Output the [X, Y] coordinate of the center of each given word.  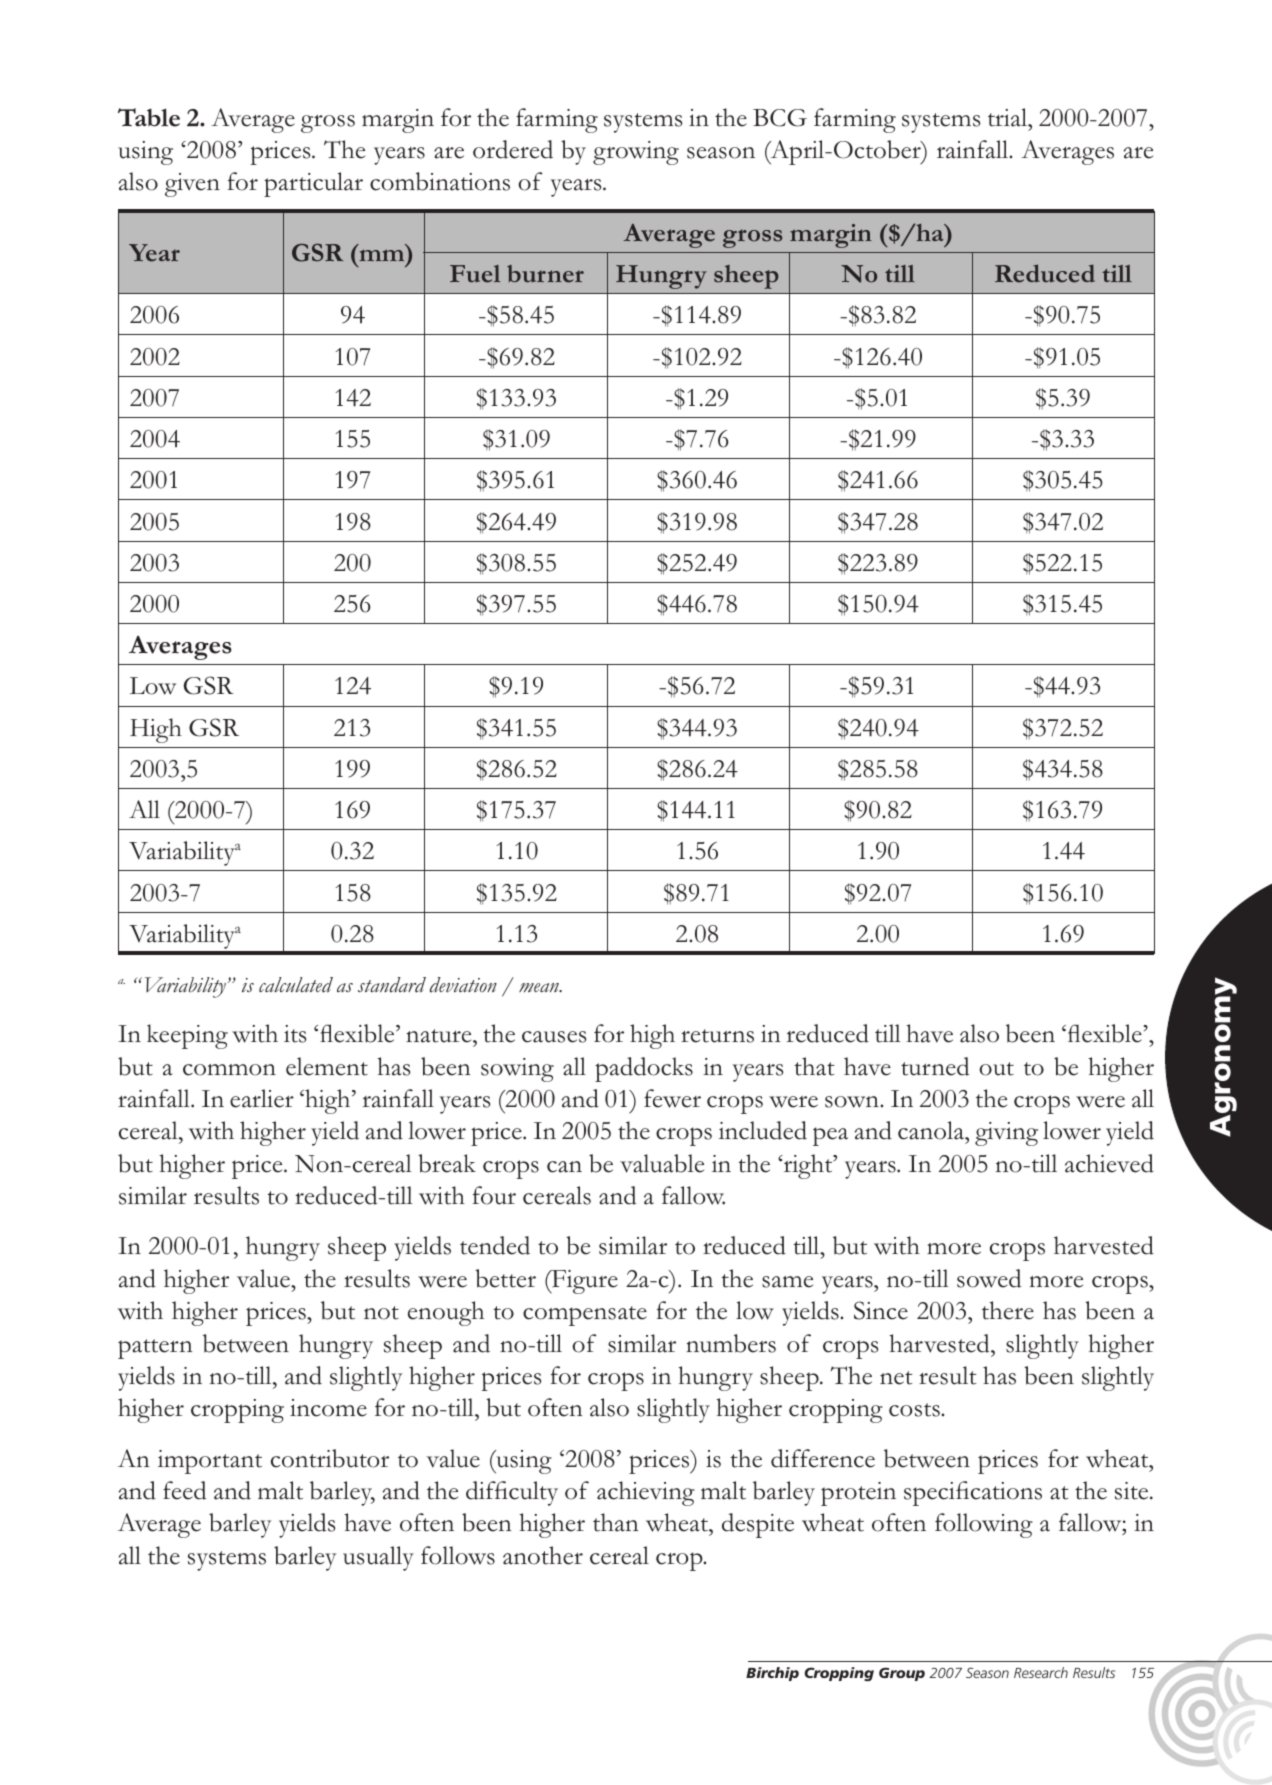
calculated [296, 985]
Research [1041, 1672]
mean [540, 988]
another [543, 1555]
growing [636, 153]
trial [1009, 117]
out [996, 1069]
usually [378, 1558]
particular [313, 184]
